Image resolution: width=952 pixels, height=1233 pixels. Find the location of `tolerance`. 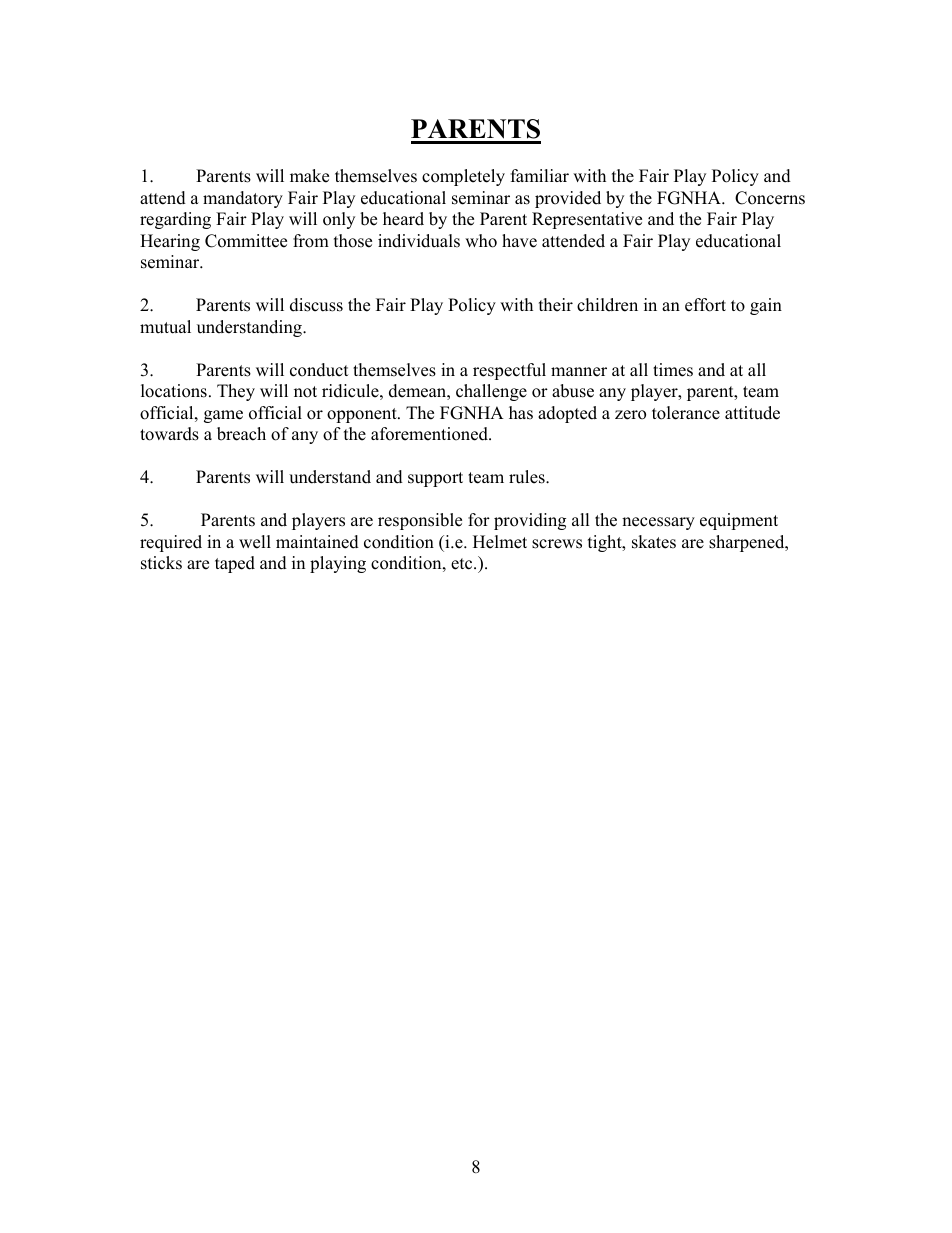

tolerance is located at coordinates (686, 413).
